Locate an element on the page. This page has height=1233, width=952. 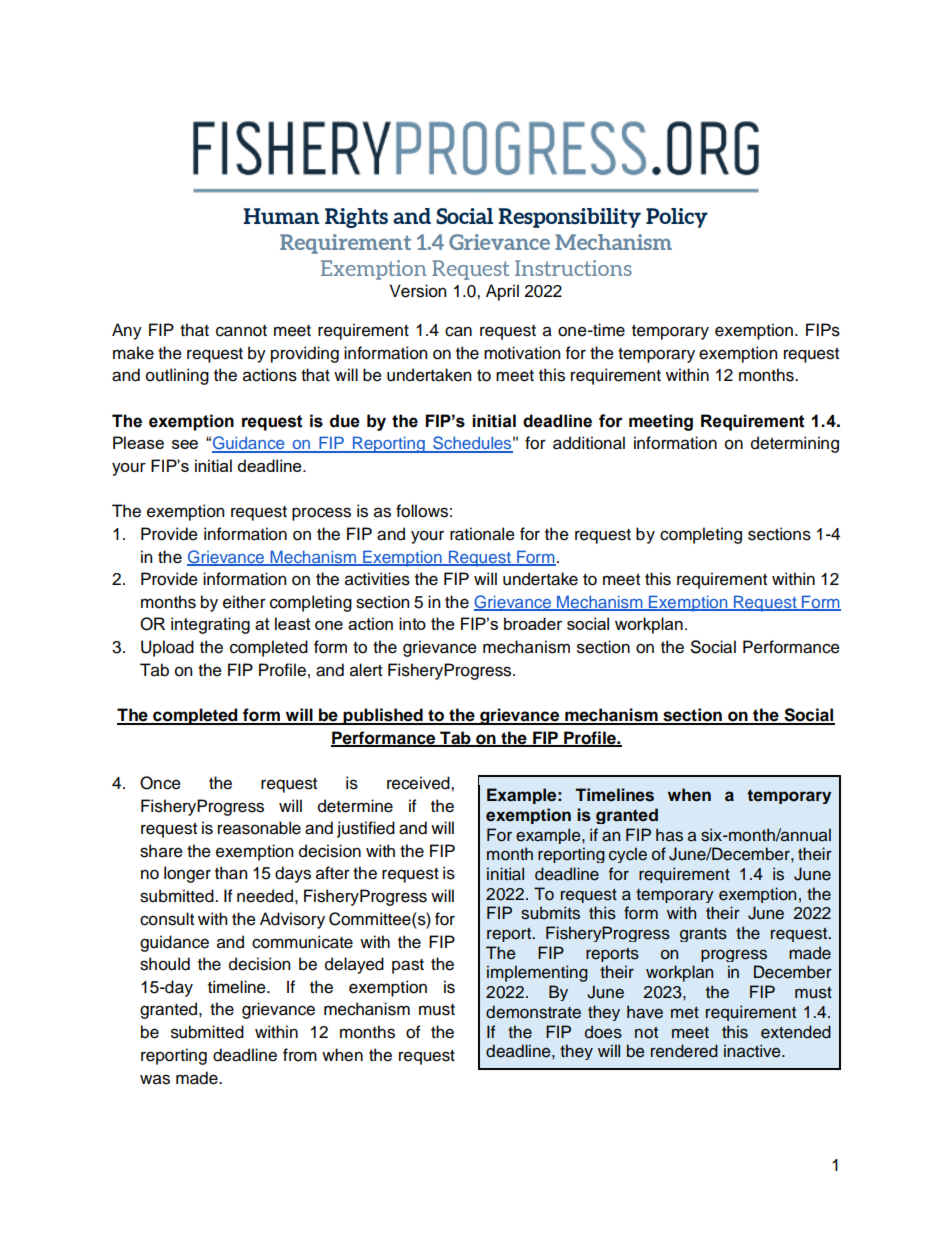
Version is located at coordinates (418, 291).
